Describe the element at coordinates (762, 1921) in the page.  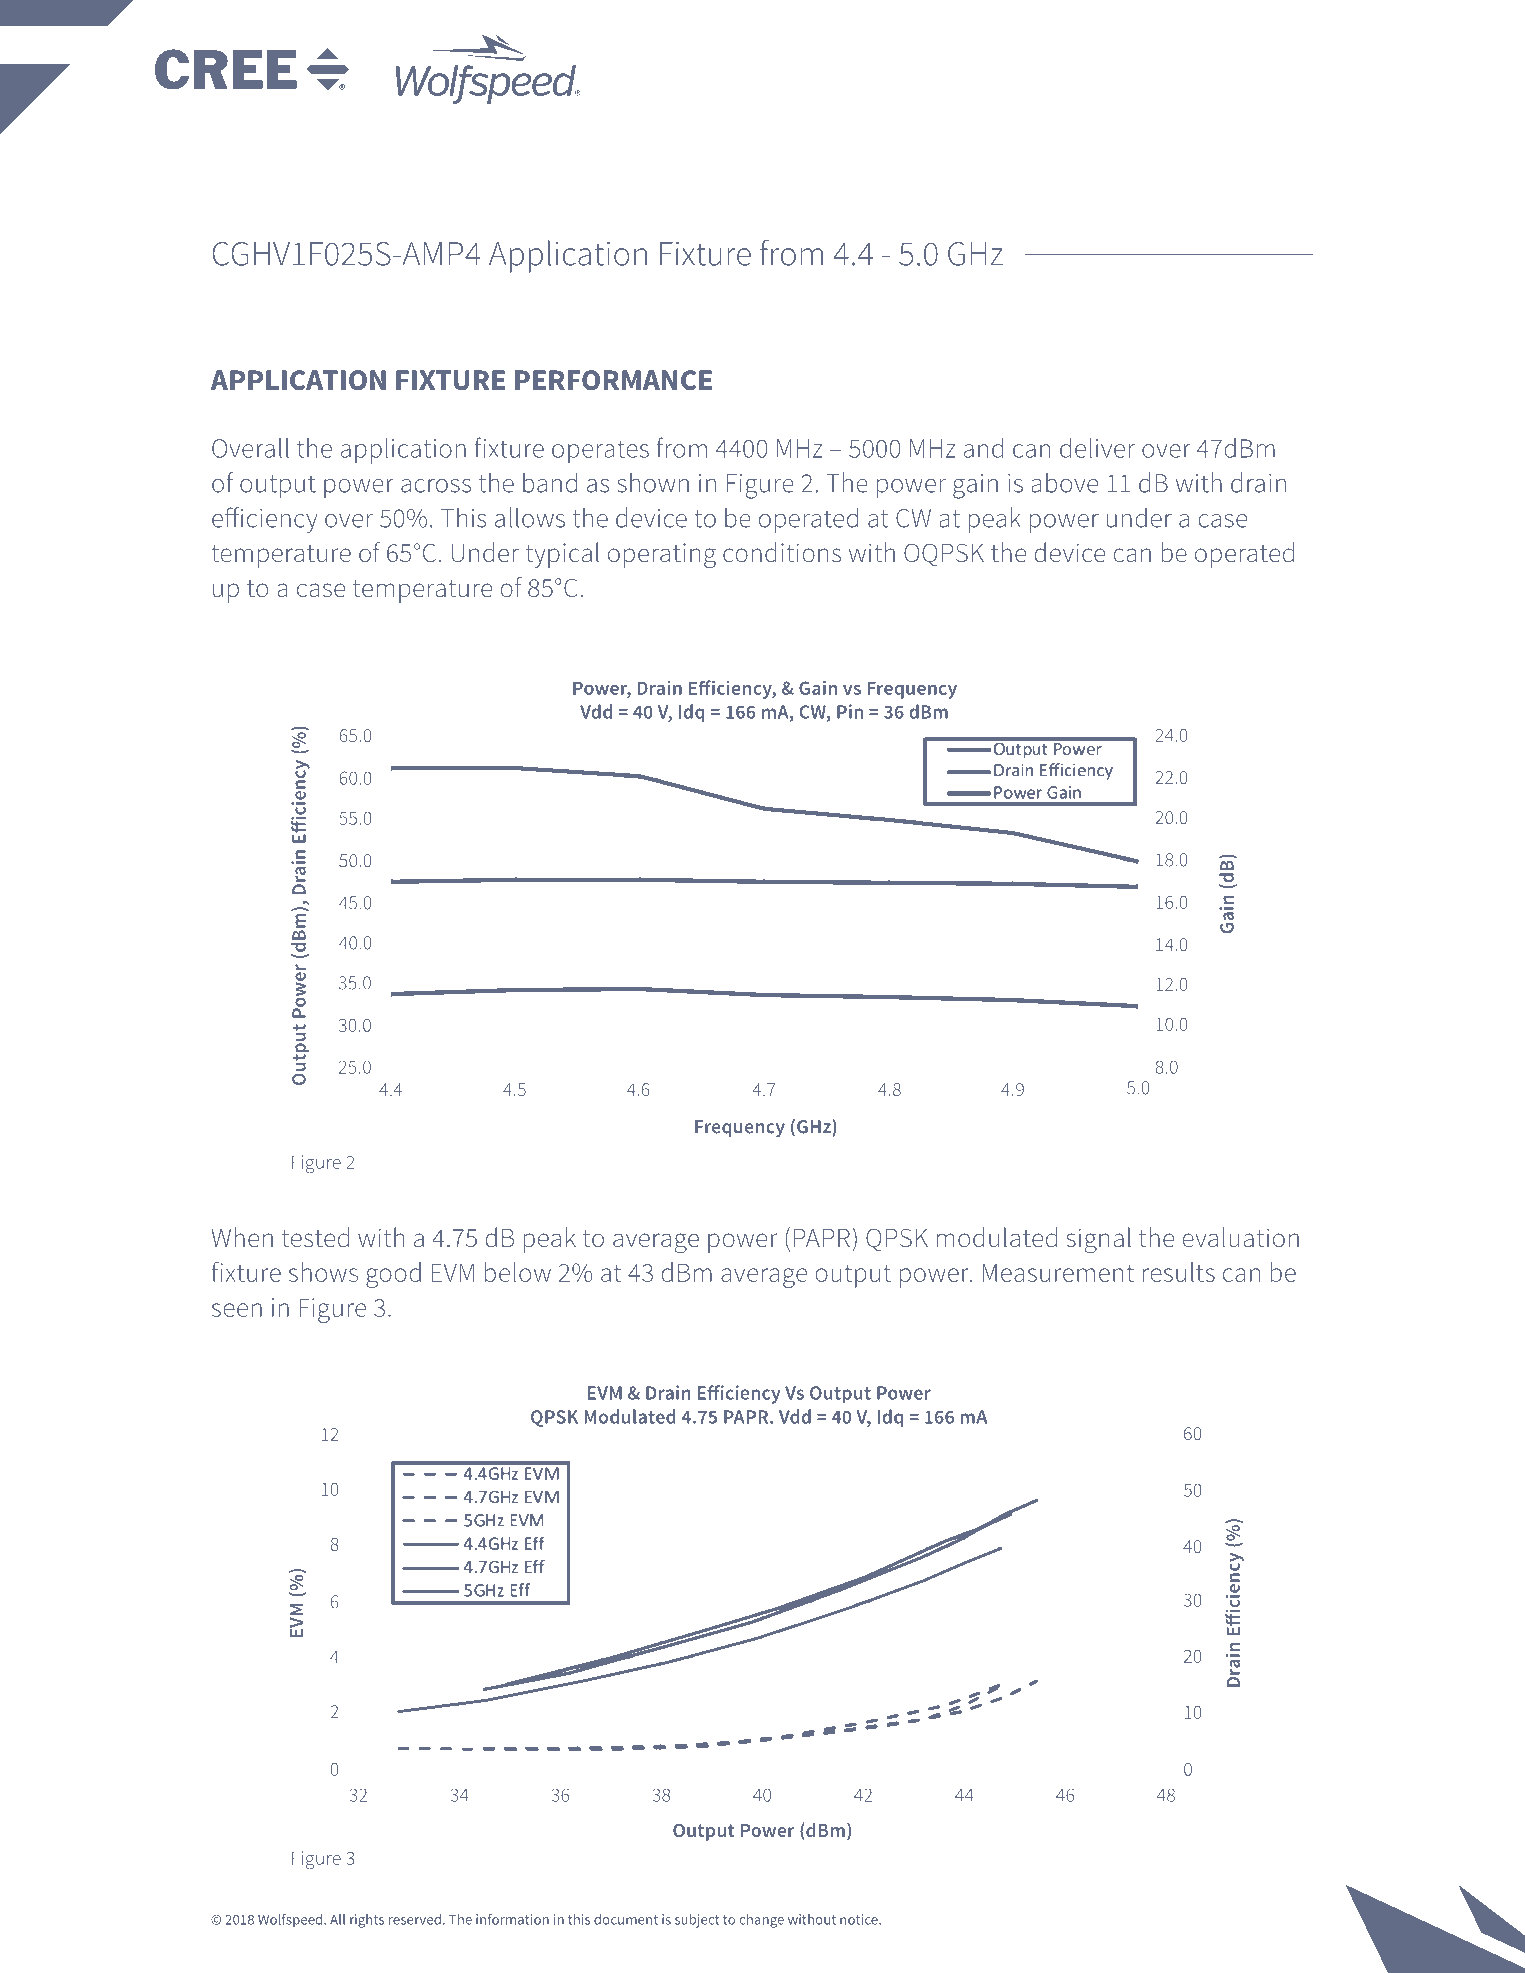
I see `change` at that location.
